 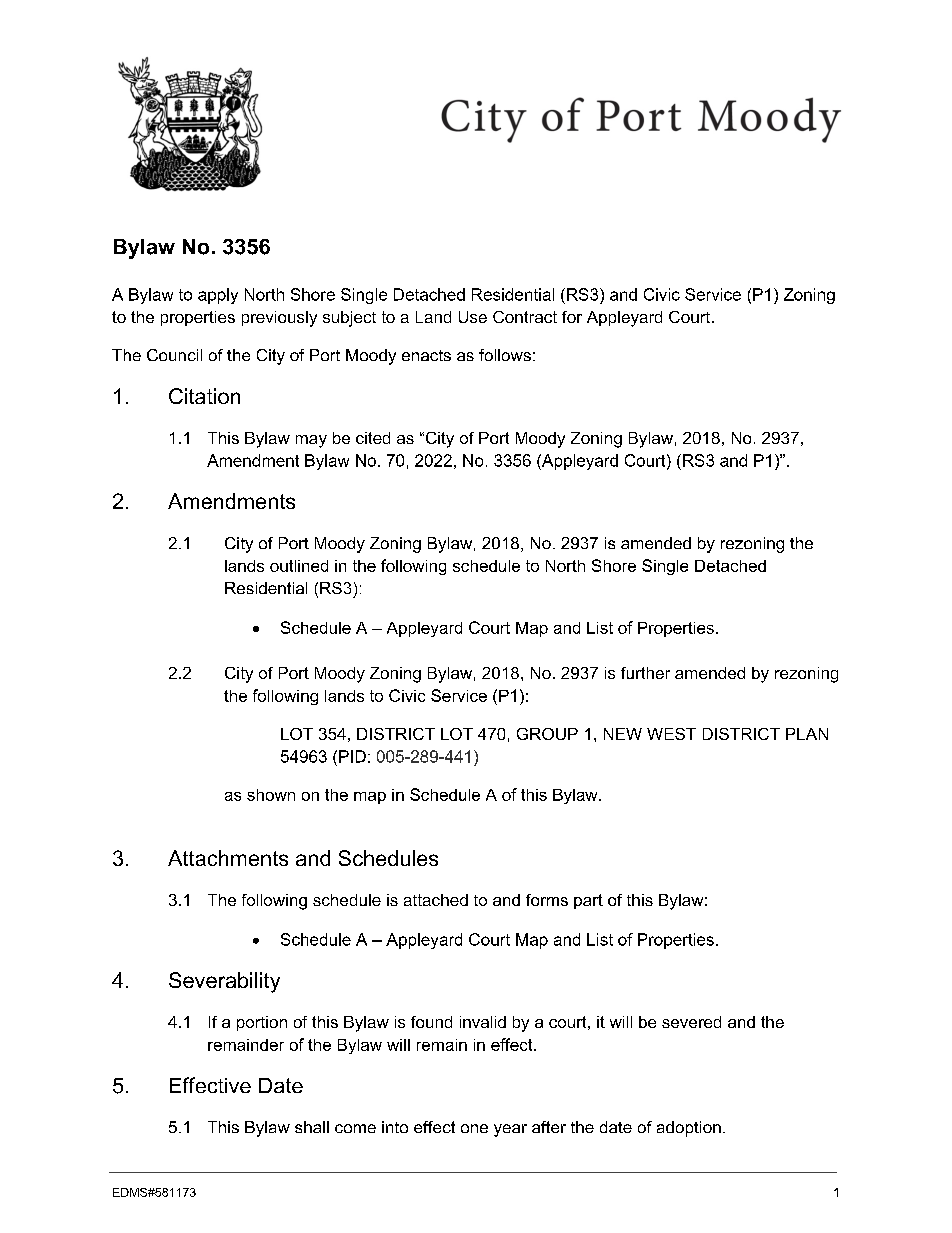 I want to click on GROUP, so click(x=547, y=734).
